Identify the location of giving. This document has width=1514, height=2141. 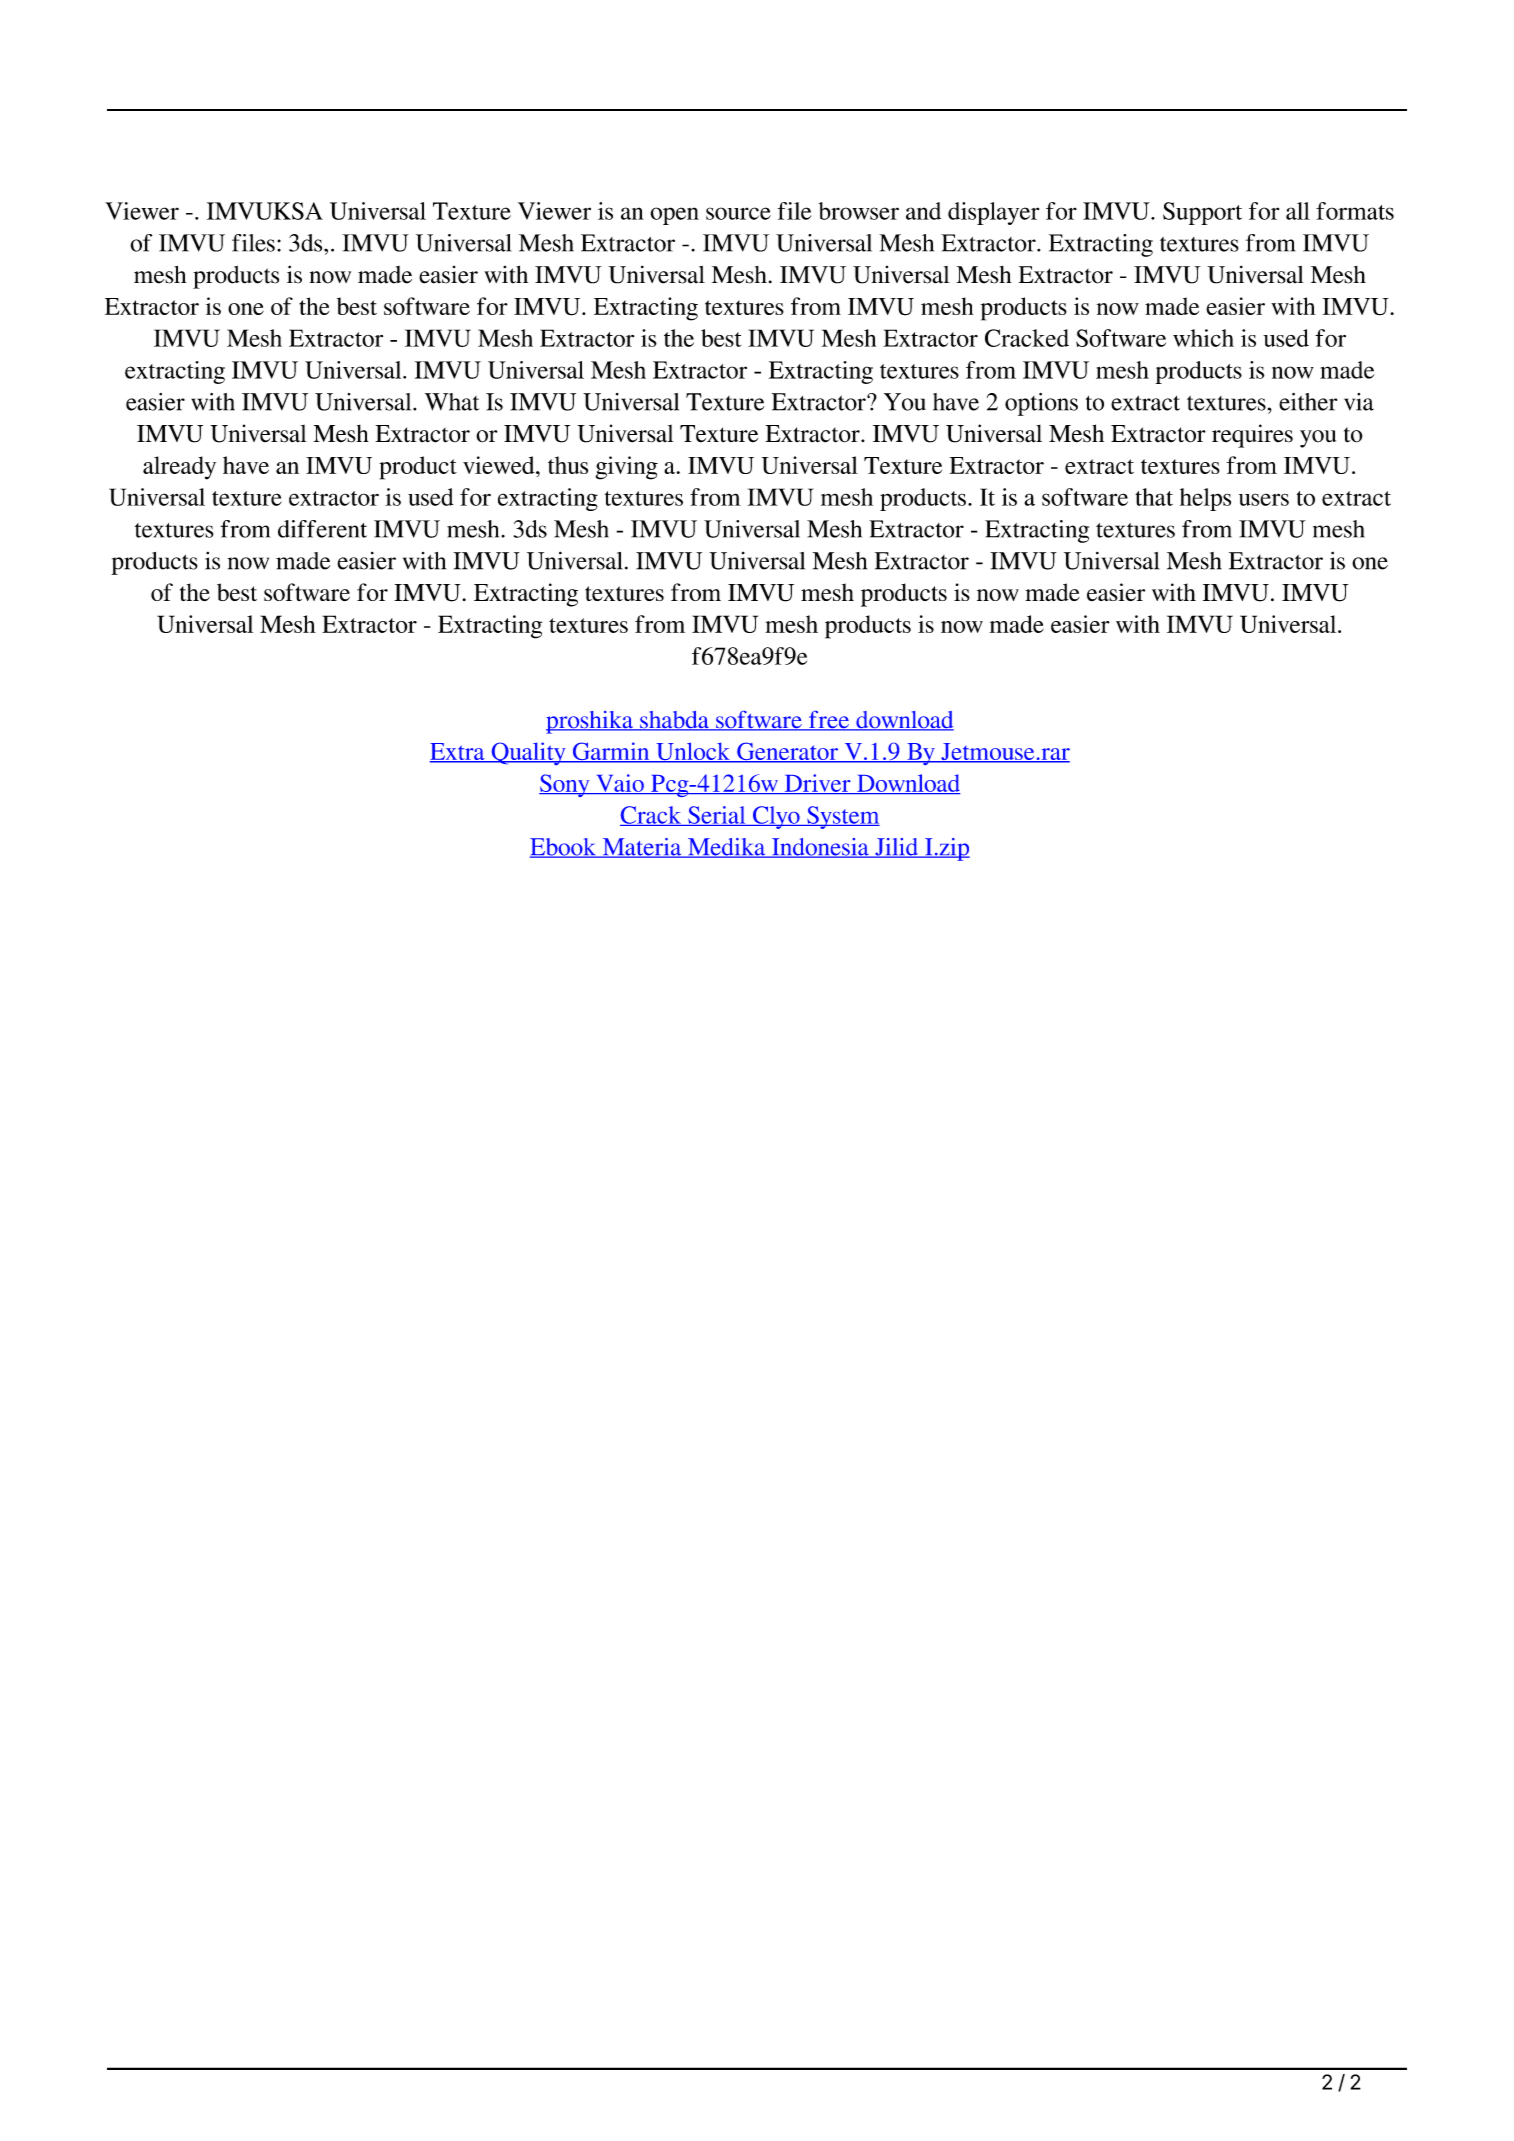
(627, 468).
